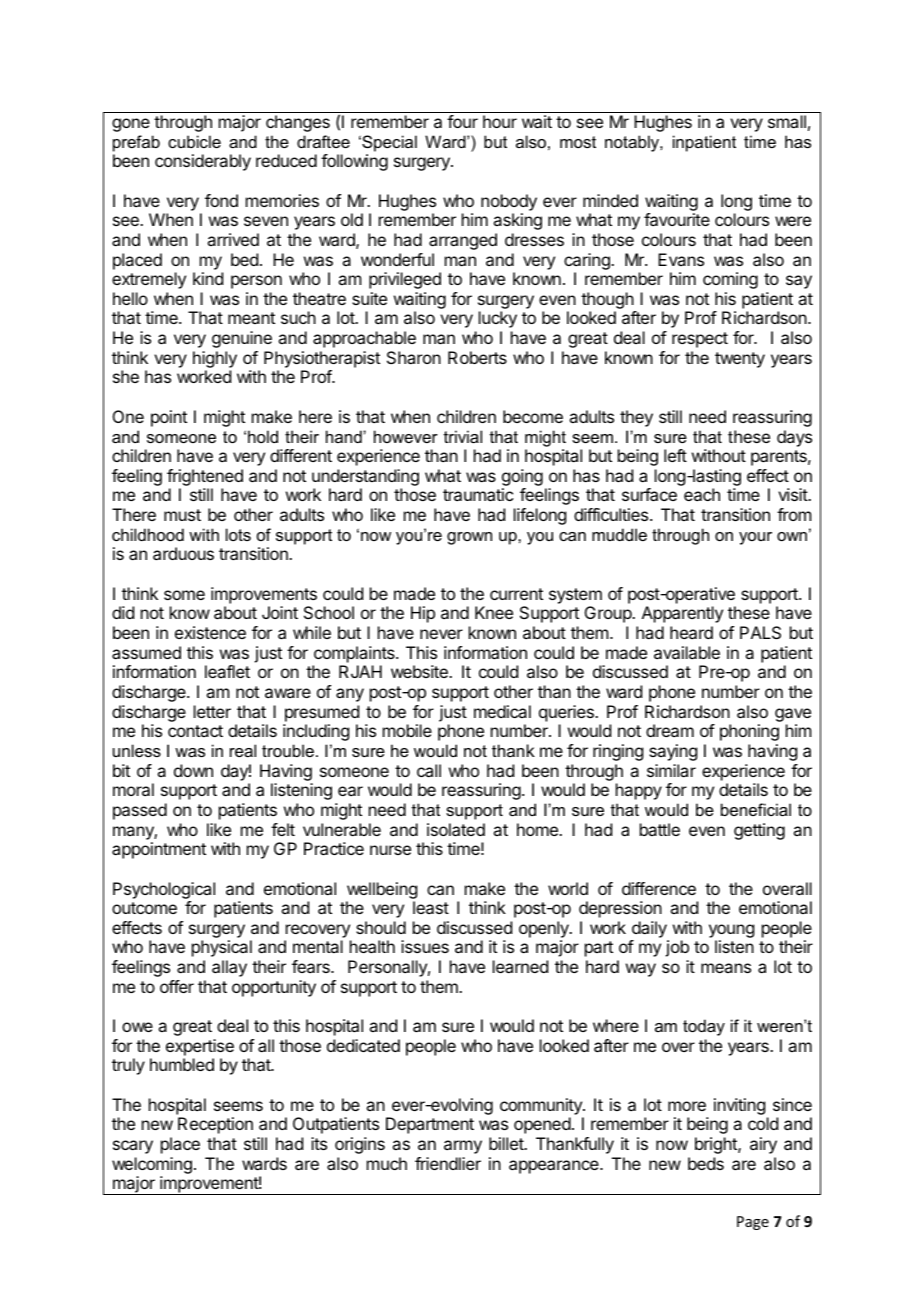  I want to click on traumatic, so click(478, 494).
